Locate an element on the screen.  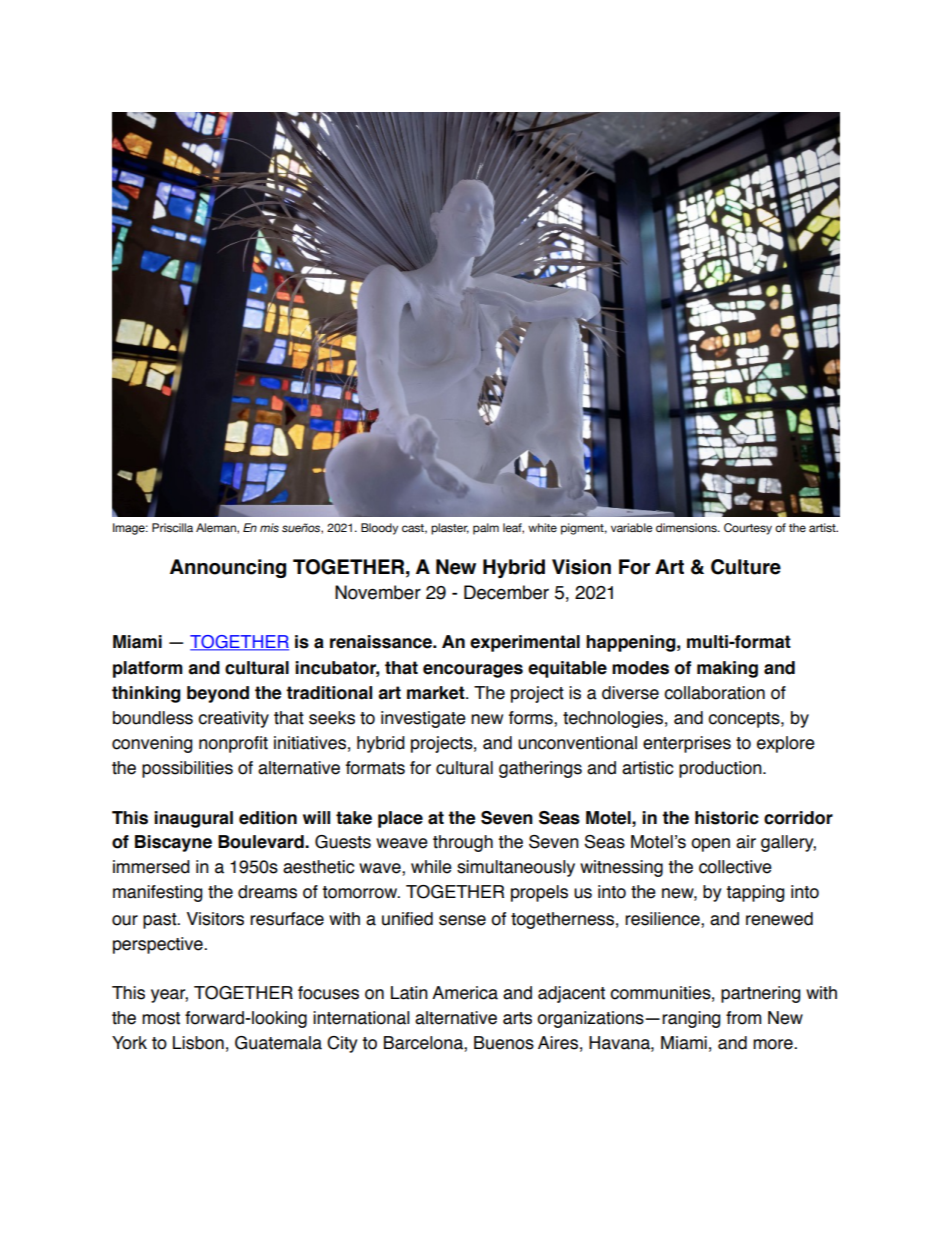
sense is located at coordinates (462, 920).
